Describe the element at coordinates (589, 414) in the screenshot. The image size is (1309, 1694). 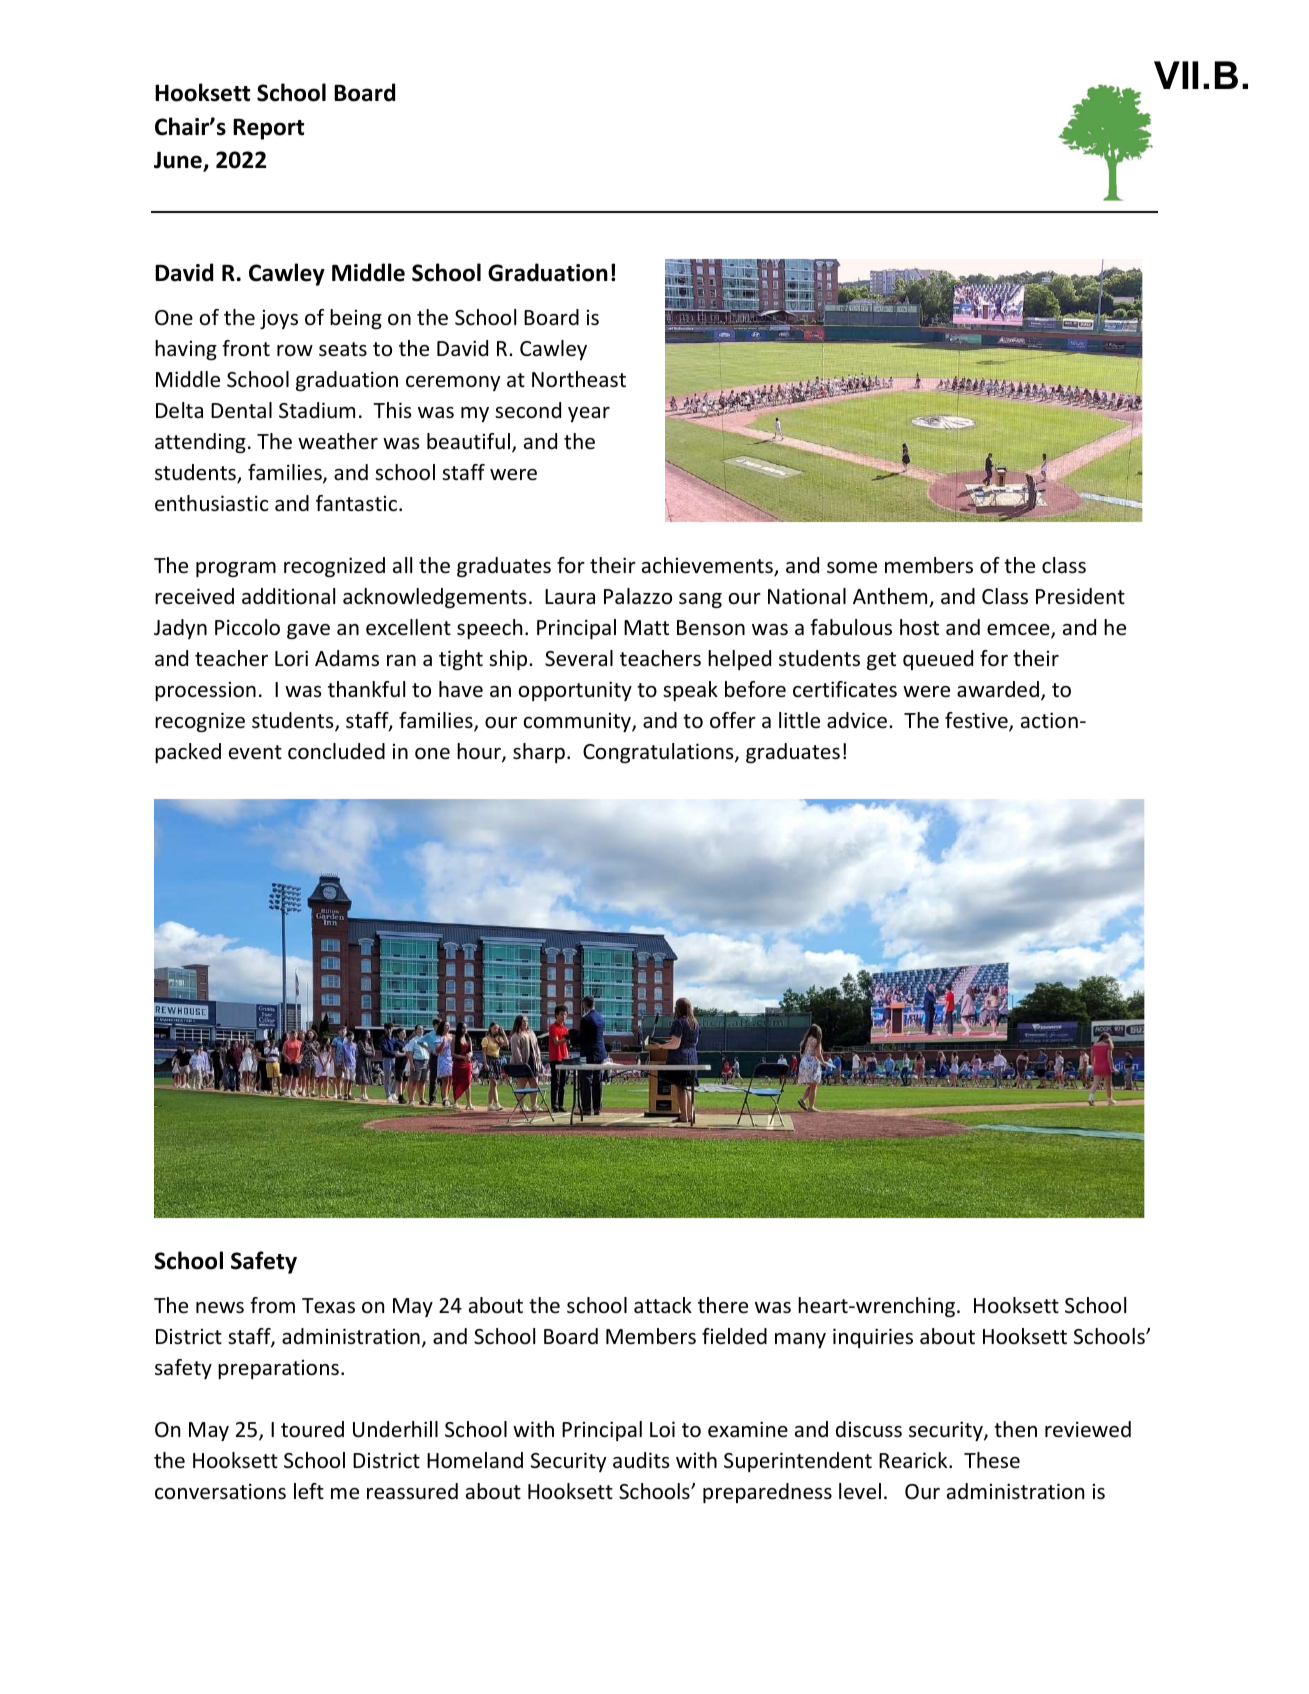
I see `year` at that location.
